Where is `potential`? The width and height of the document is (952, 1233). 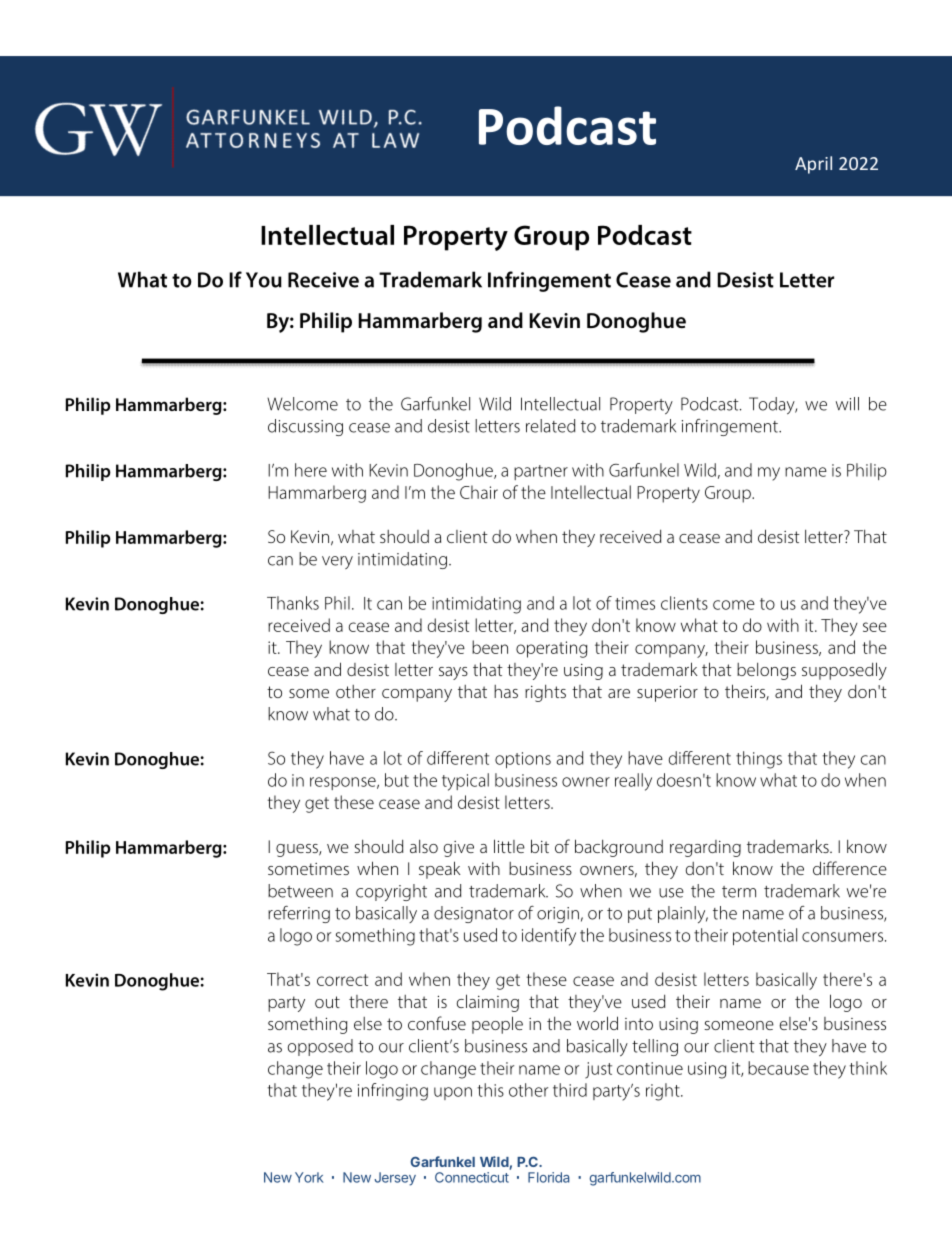 potential is located at coordinates (765, 936).
